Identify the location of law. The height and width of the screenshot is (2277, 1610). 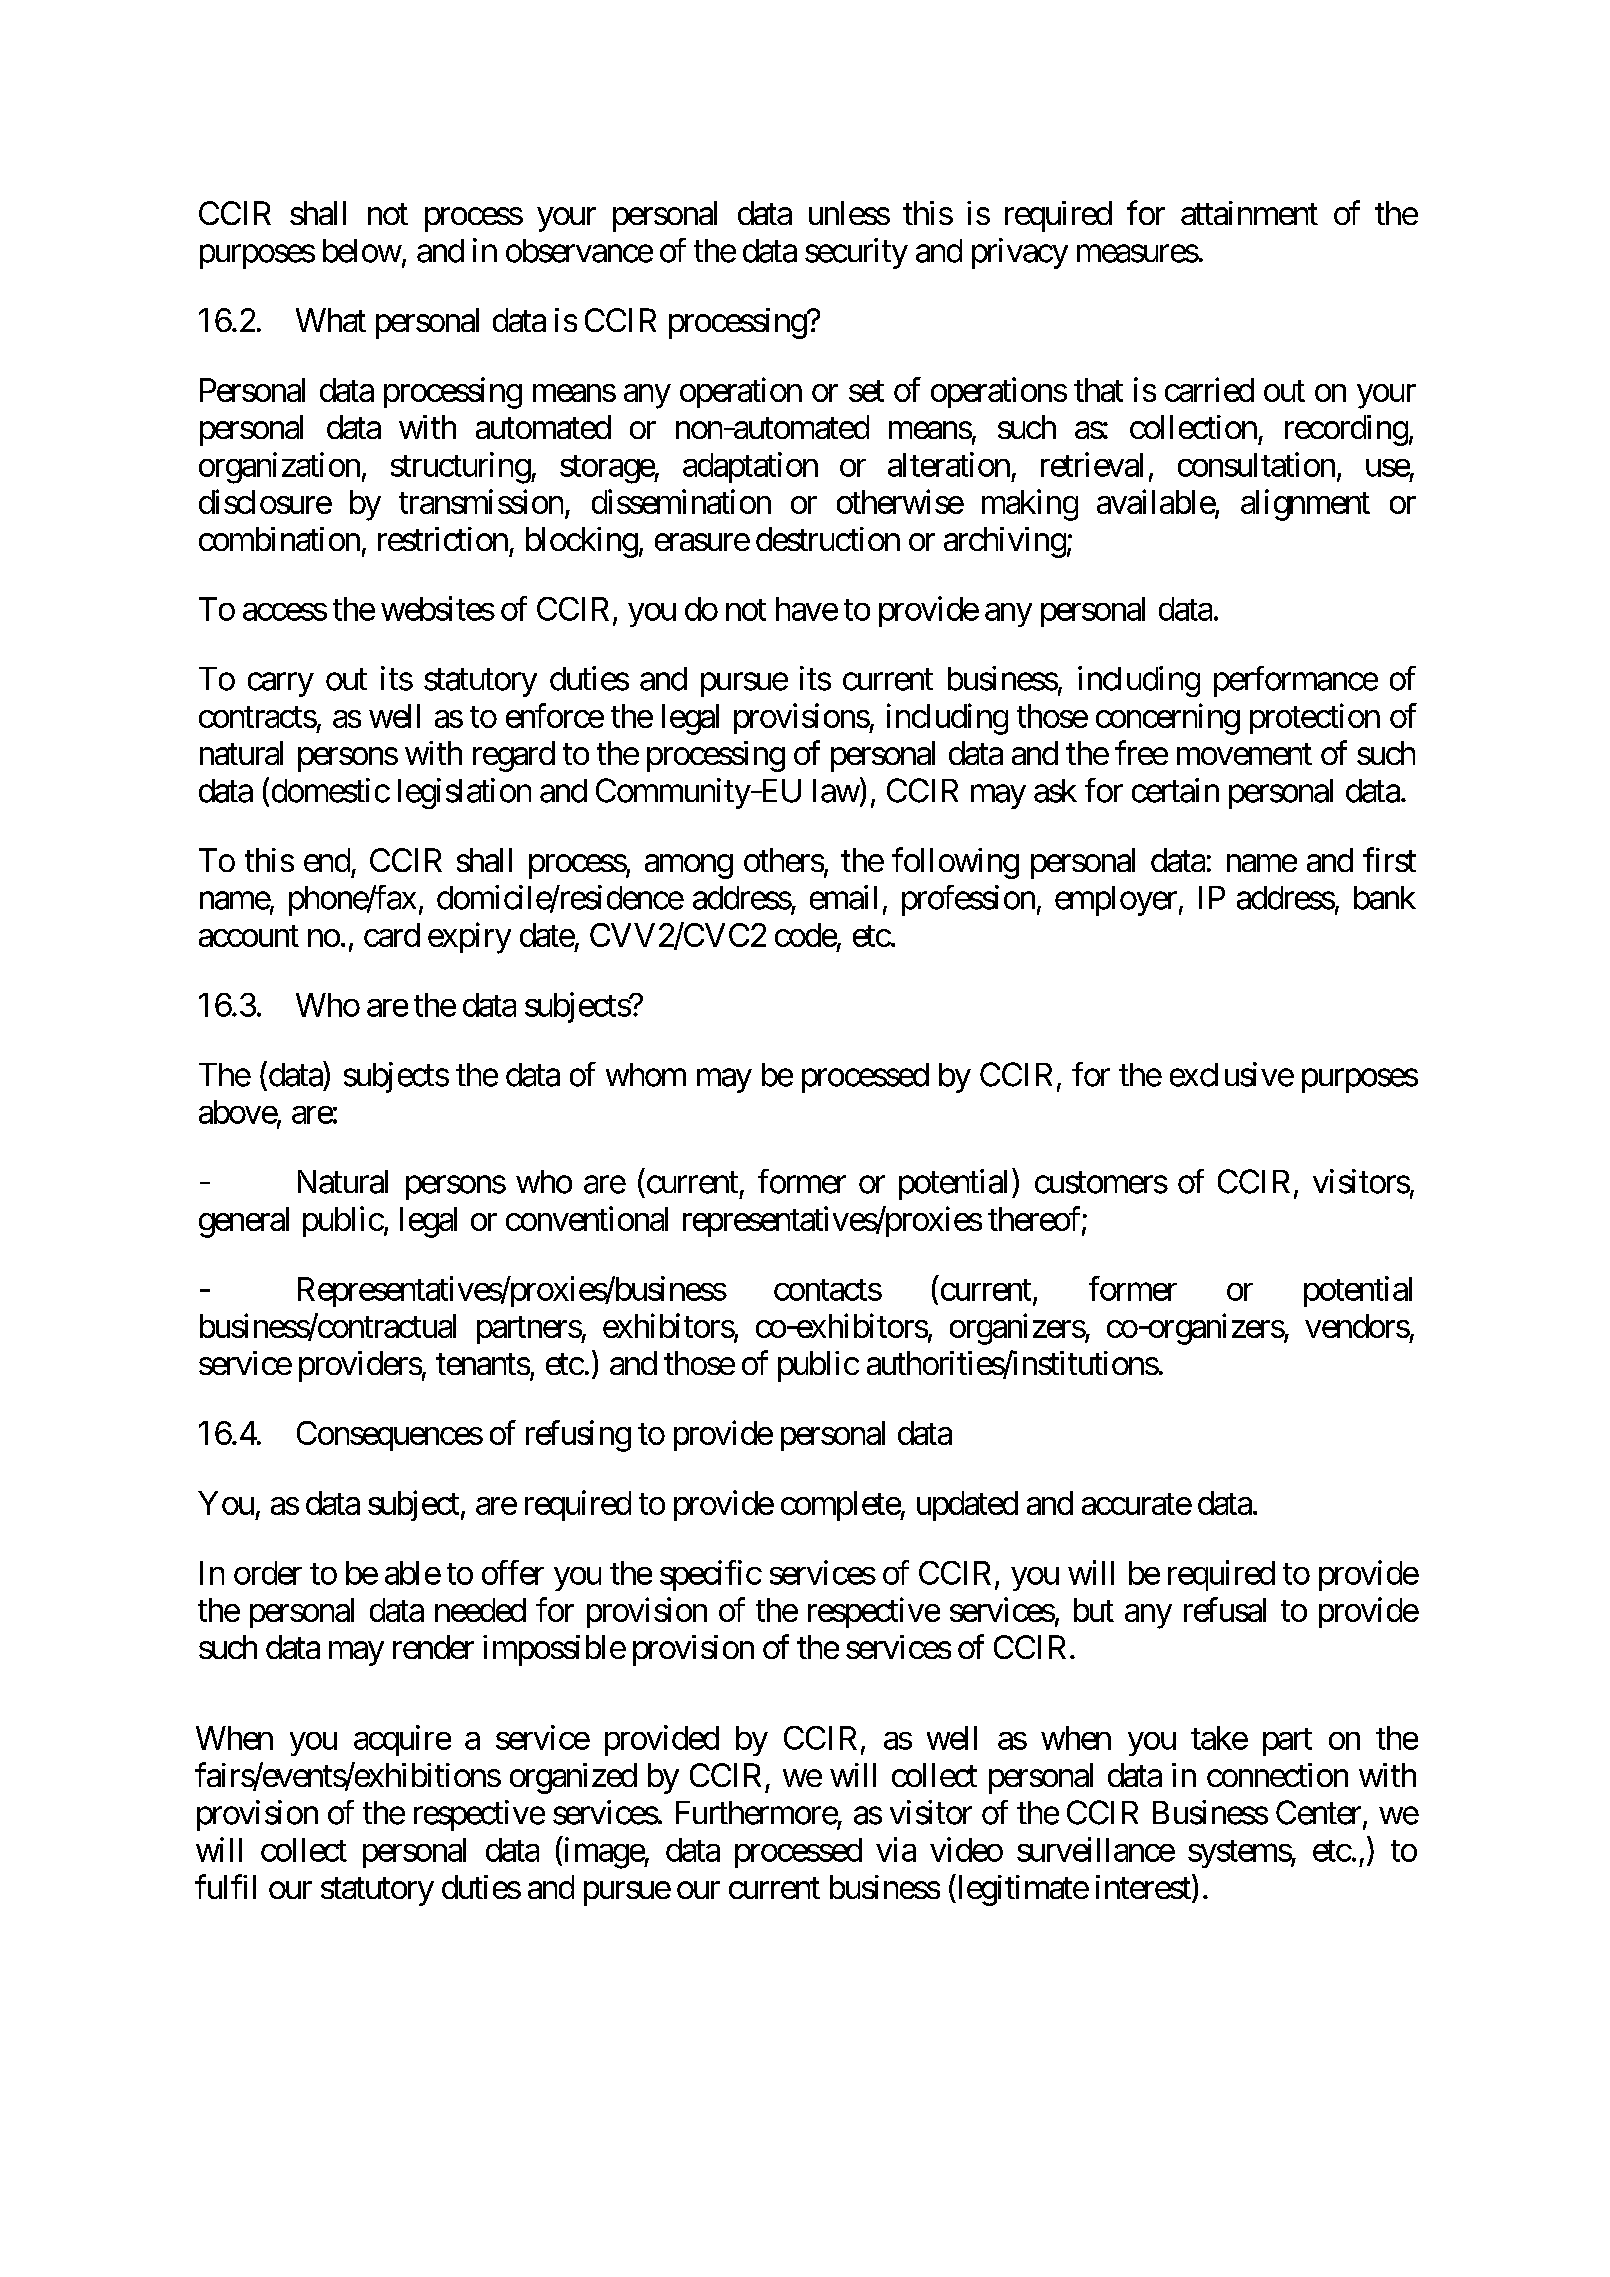
(836, 791).
